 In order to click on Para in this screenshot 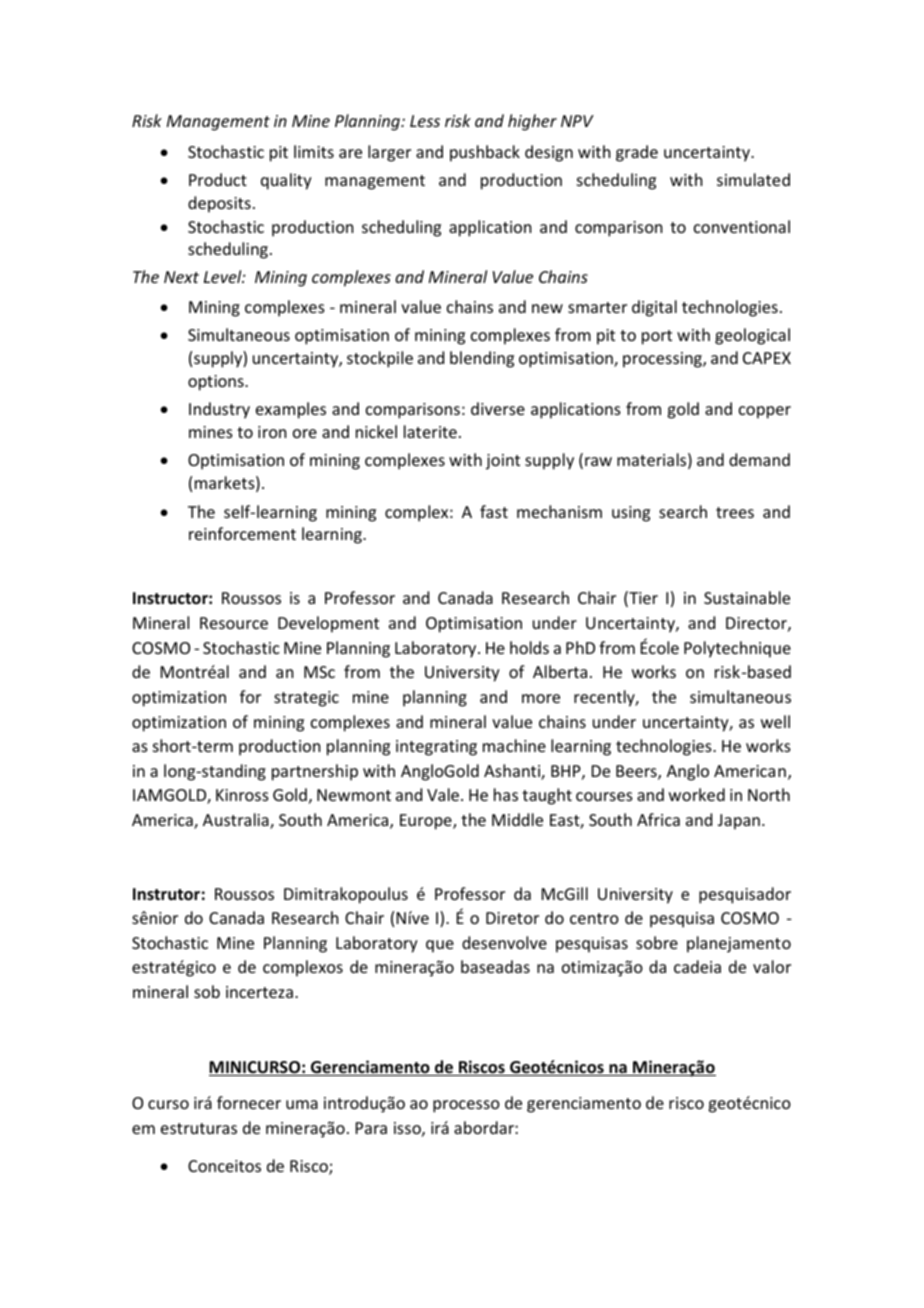, I will do `click(371, 1128)`.
